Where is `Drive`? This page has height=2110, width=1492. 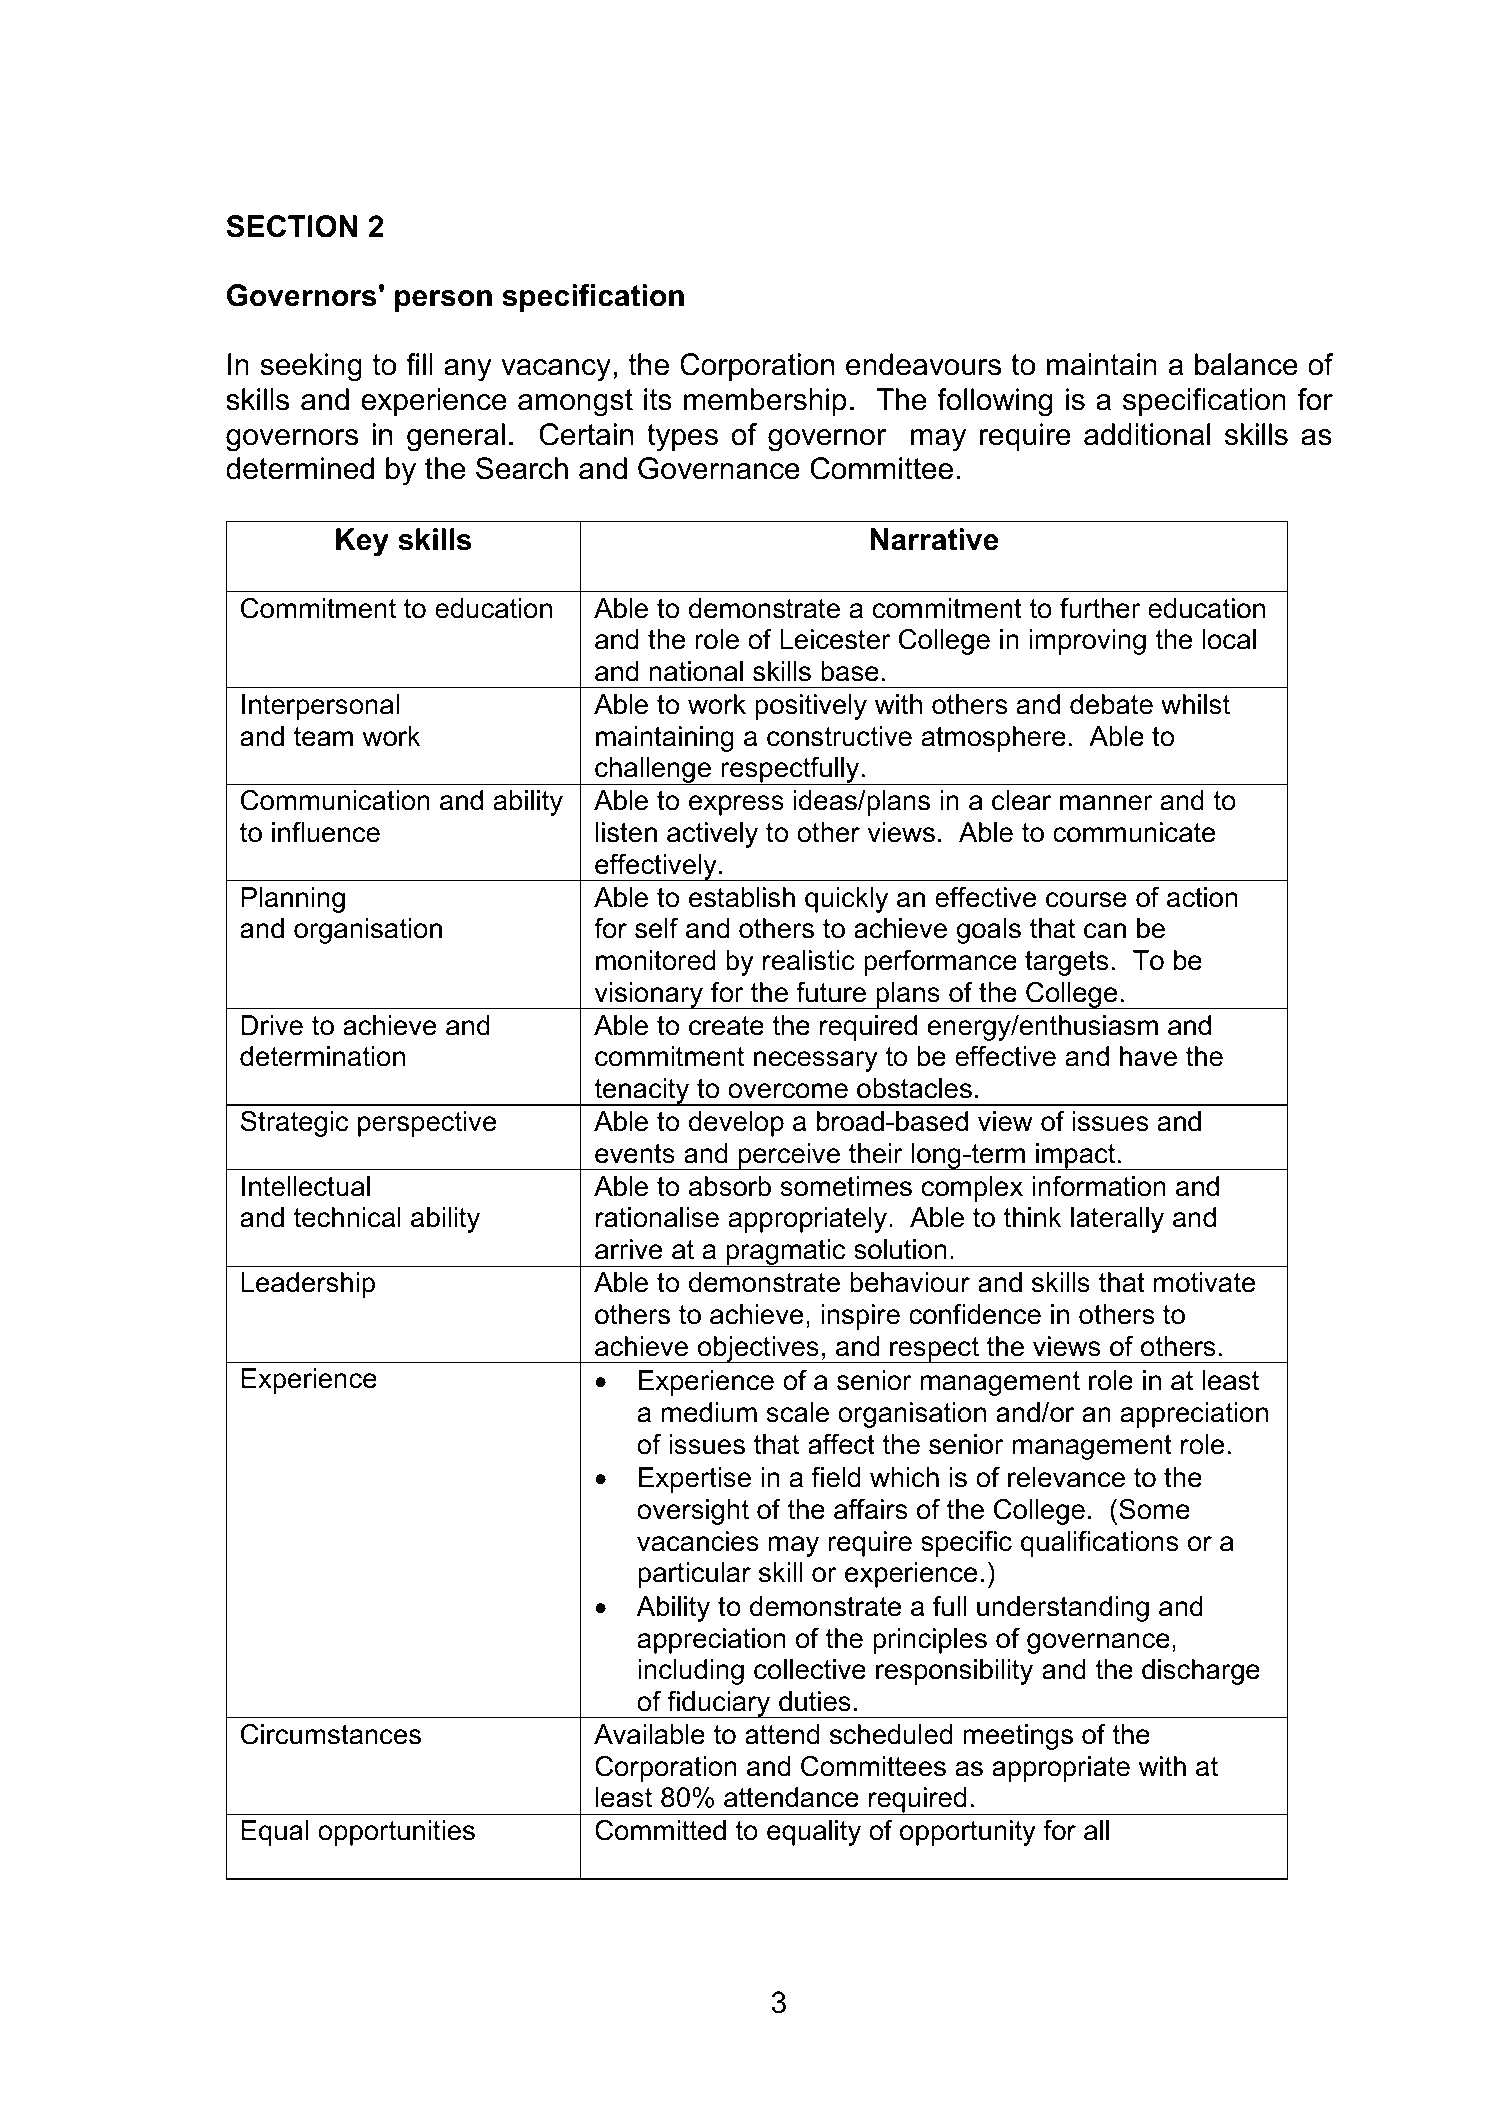 Drive is located at coordinates (272, 1025).
